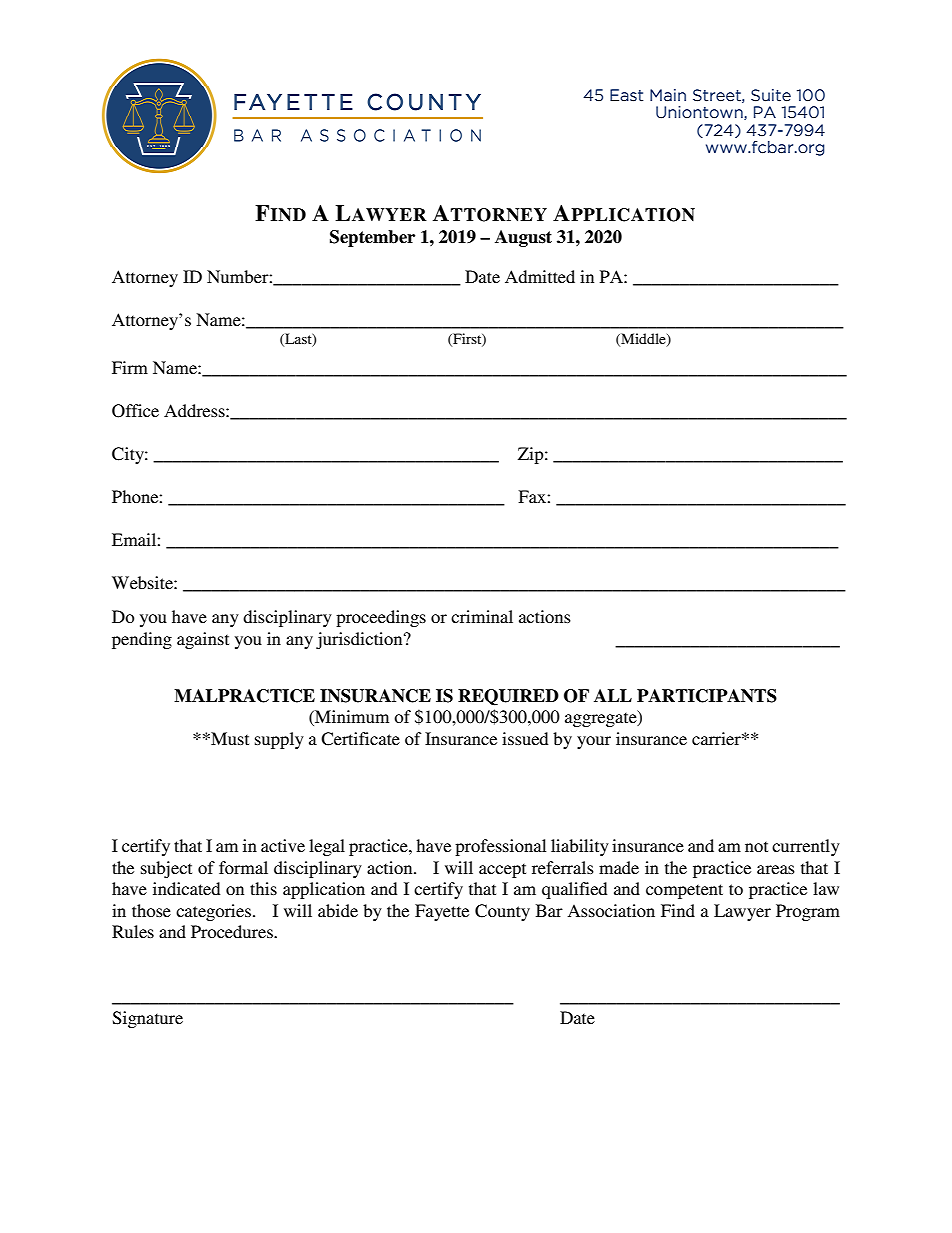 Image resolution: width=952 pixels, height=1233 pixels. I want to click on PARTICIPANTS, so click(707, 696).
